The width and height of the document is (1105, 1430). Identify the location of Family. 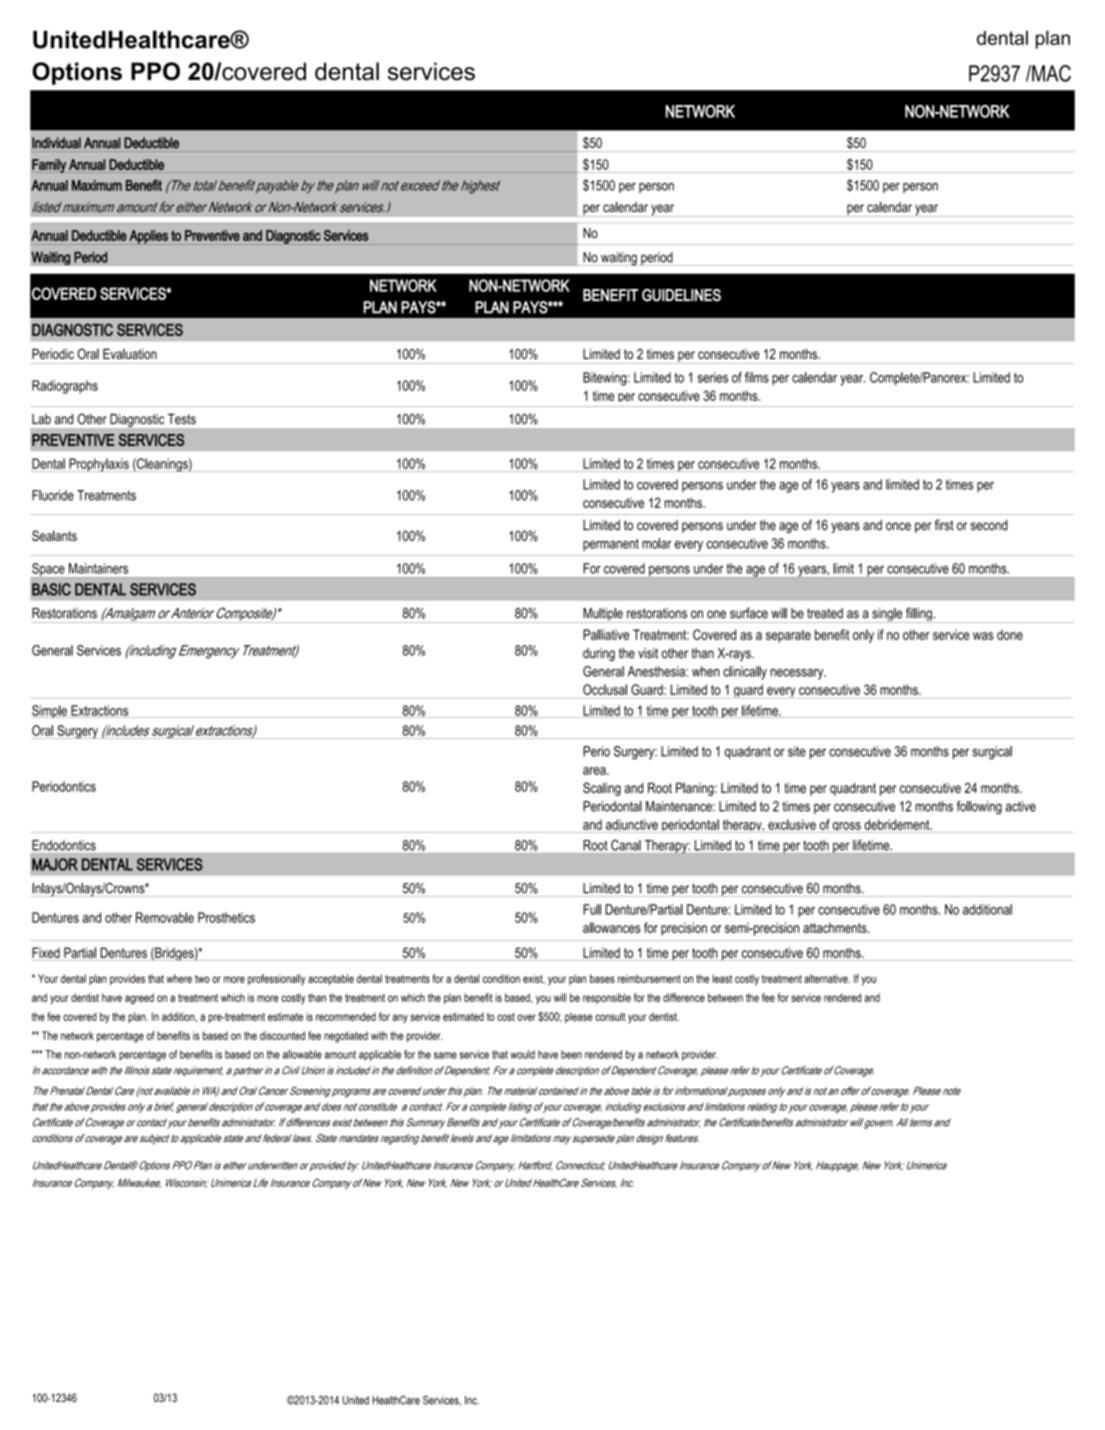
(49, 166).
